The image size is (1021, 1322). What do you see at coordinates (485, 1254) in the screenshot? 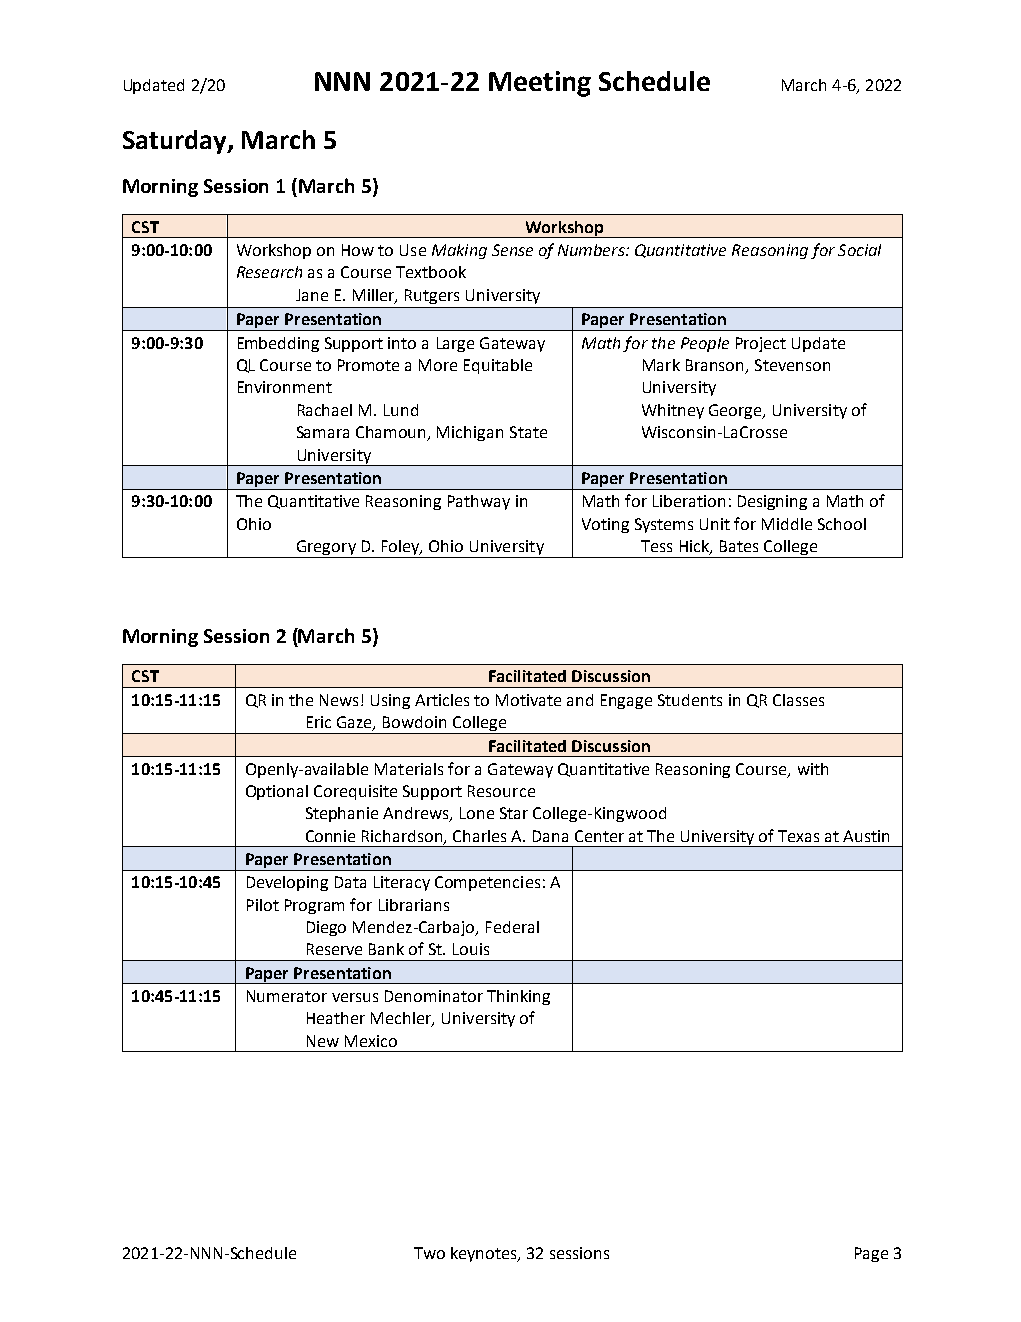
I see `keynotes` at bounding box center [485, 1254].
